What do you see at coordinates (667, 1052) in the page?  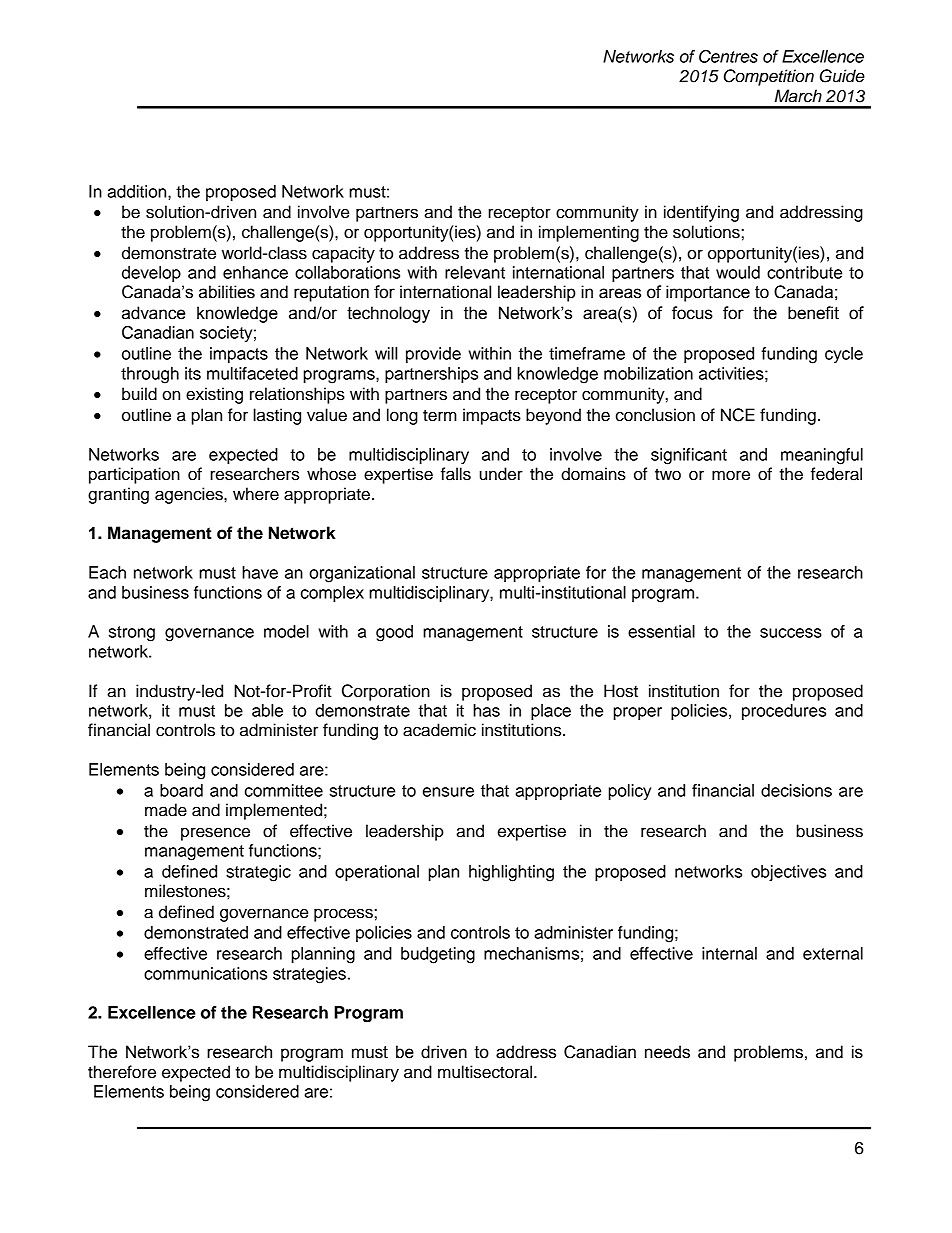 I see `needs` at bounding box center [667, 1052].
